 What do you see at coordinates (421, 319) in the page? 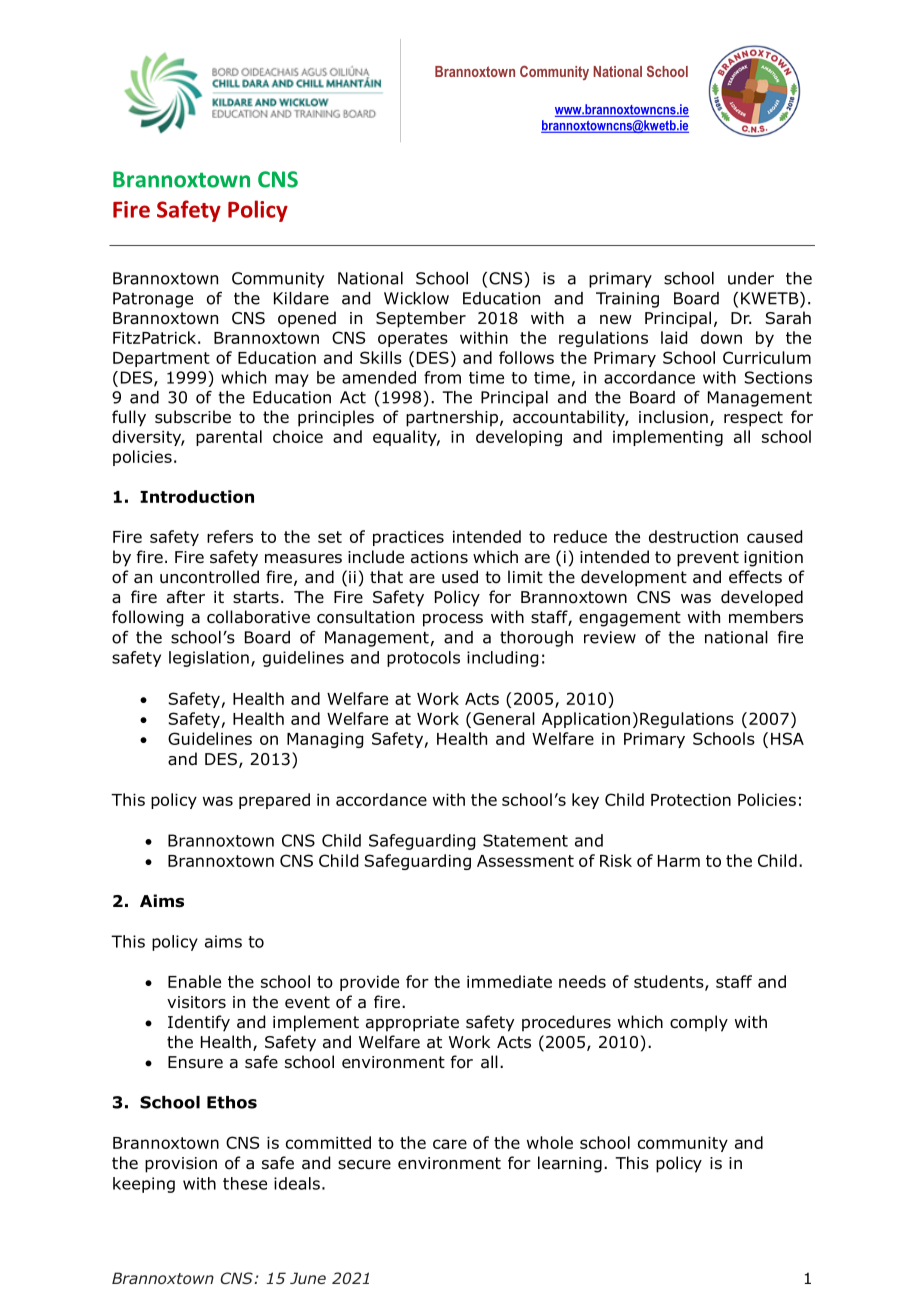
I see `September` at bounding box center [421, 319].
